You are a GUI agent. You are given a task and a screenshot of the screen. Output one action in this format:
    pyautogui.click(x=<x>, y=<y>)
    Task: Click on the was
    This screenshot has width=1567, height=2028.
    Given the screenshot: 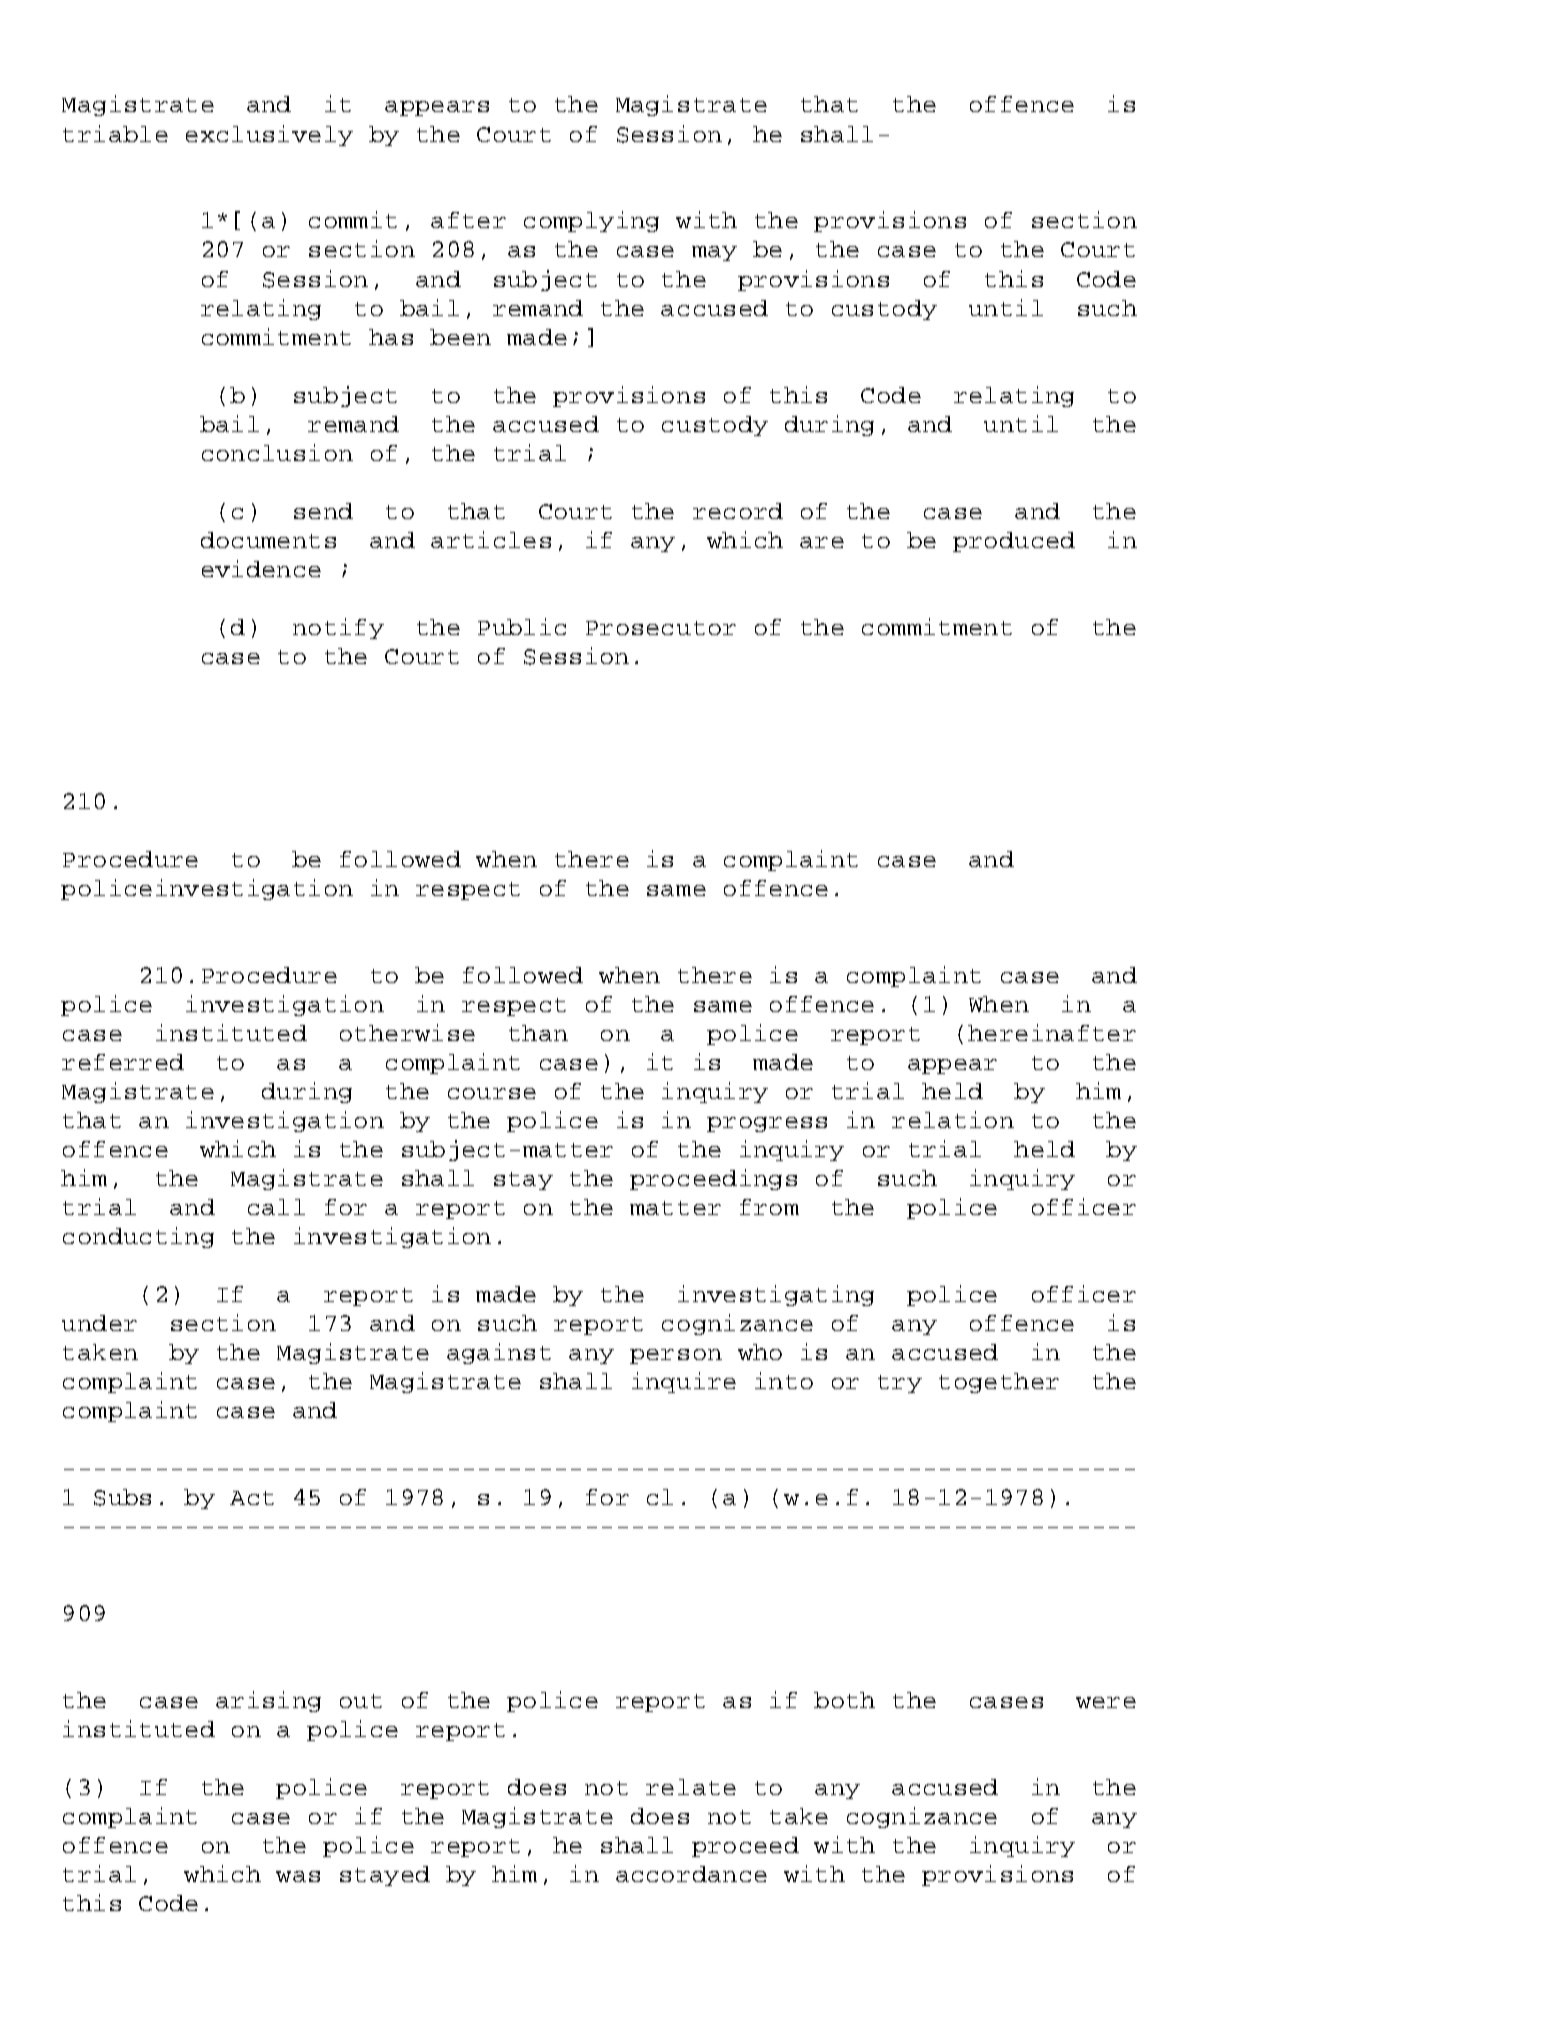 What is the action you would take?
    pyautogui.click(x=298, y=1876)
